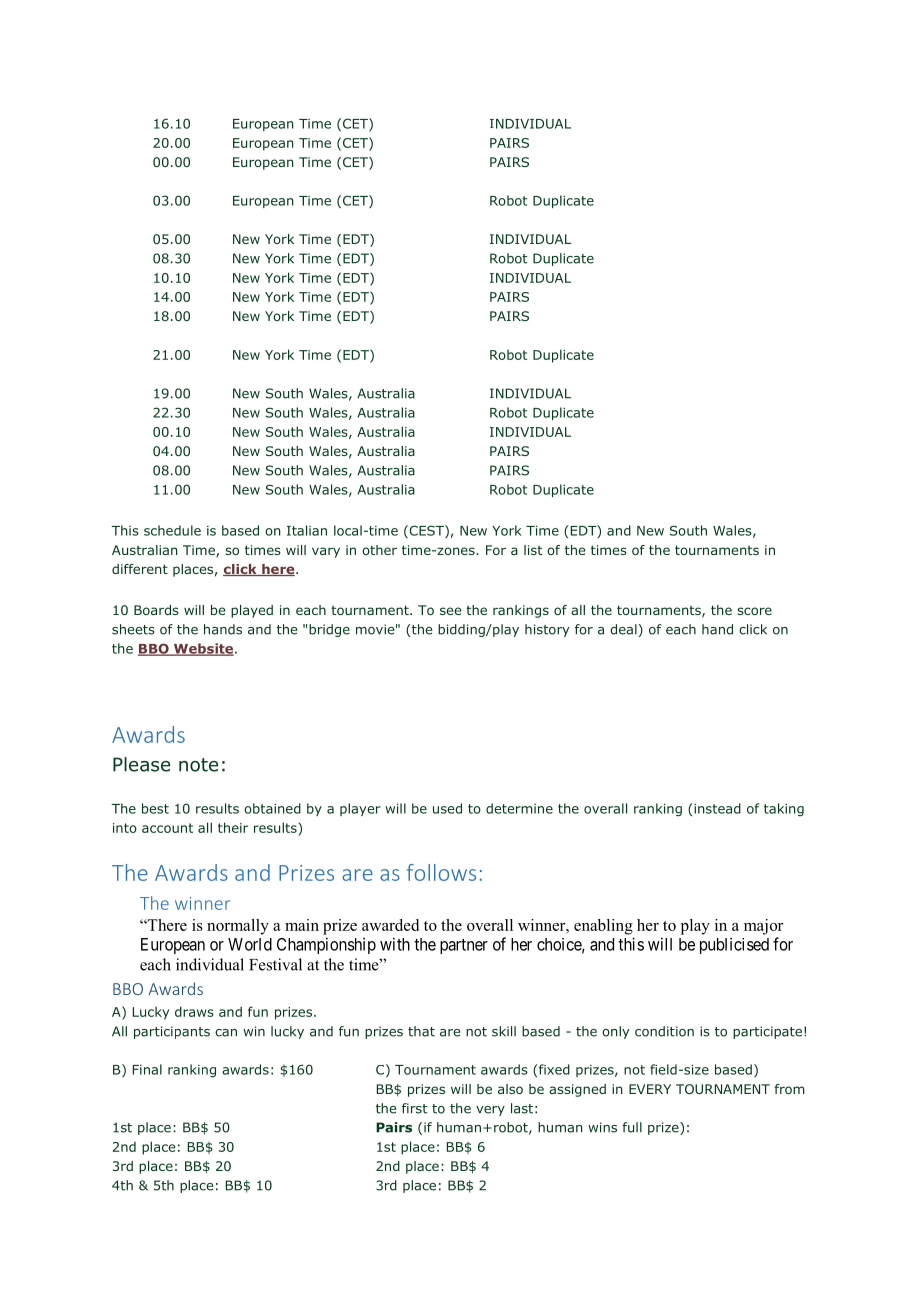 This page has width=924, height=1308. What do you see at coordinates (754, 611) in the page?
I see `score` at bounding box center [754, 611].
